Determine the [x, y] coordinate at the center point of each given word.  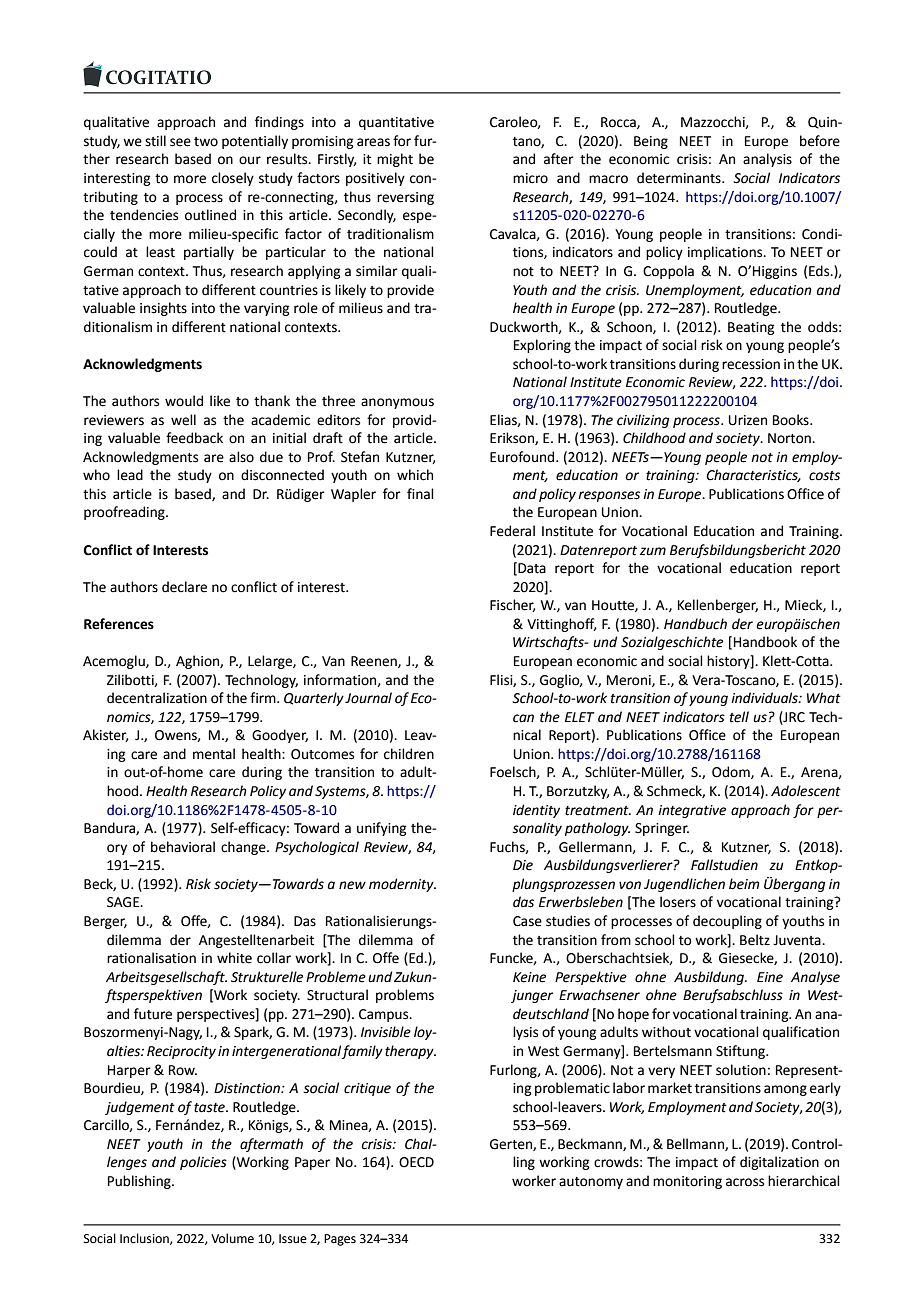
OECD [416, 1162]
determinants [680, 178]
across [745, 1182]
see [180, 142]
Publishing [140, 1182]
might [395, 160]
